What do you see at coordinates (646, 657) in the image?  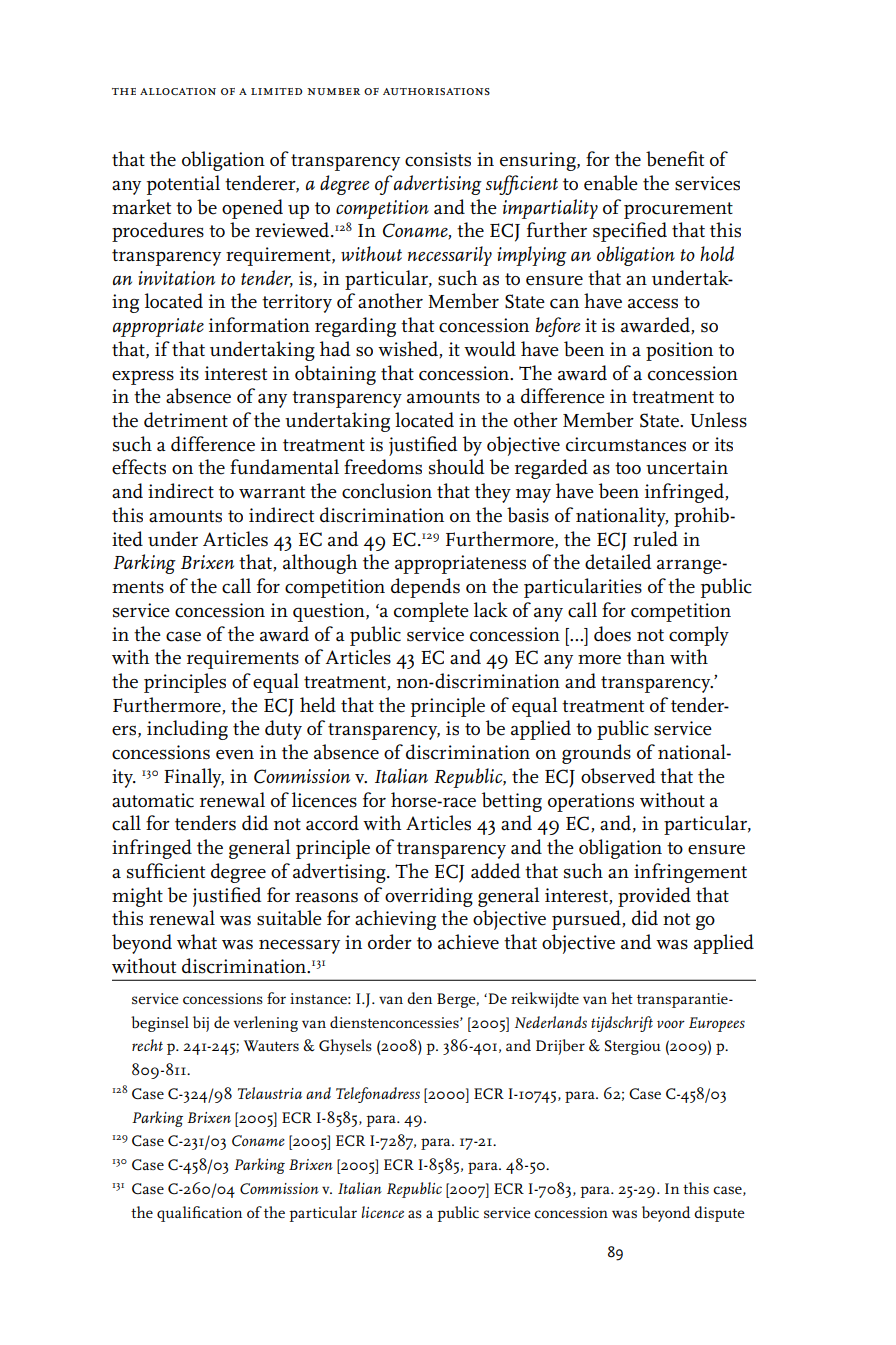 I see `than` at bounding box center [646, 657].
